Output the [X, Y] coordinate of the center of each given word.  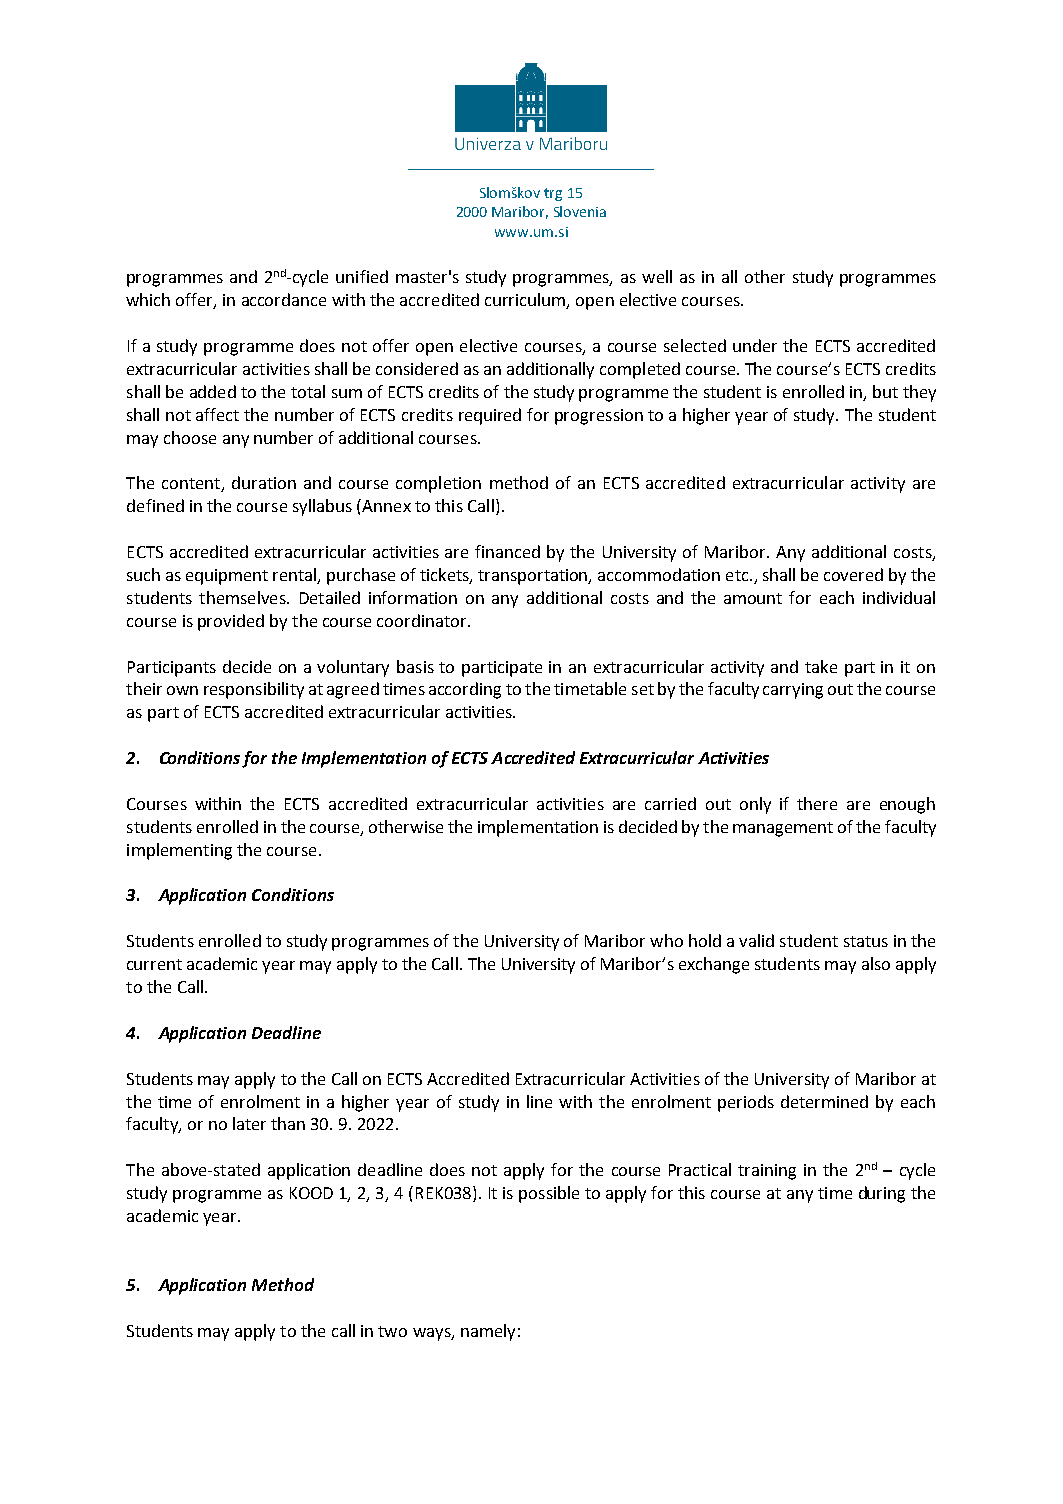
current [154, 964]
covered [853, 574]
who [666, 940]
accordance [284, 299]
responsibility [254, 690]
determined [824, 1101]
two [392, 1331]
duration [264, 482]
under [755, 345]
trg [553, 194]
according [465, 690]
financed [507, 551]
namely [488, 1332]
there [817, 803]
